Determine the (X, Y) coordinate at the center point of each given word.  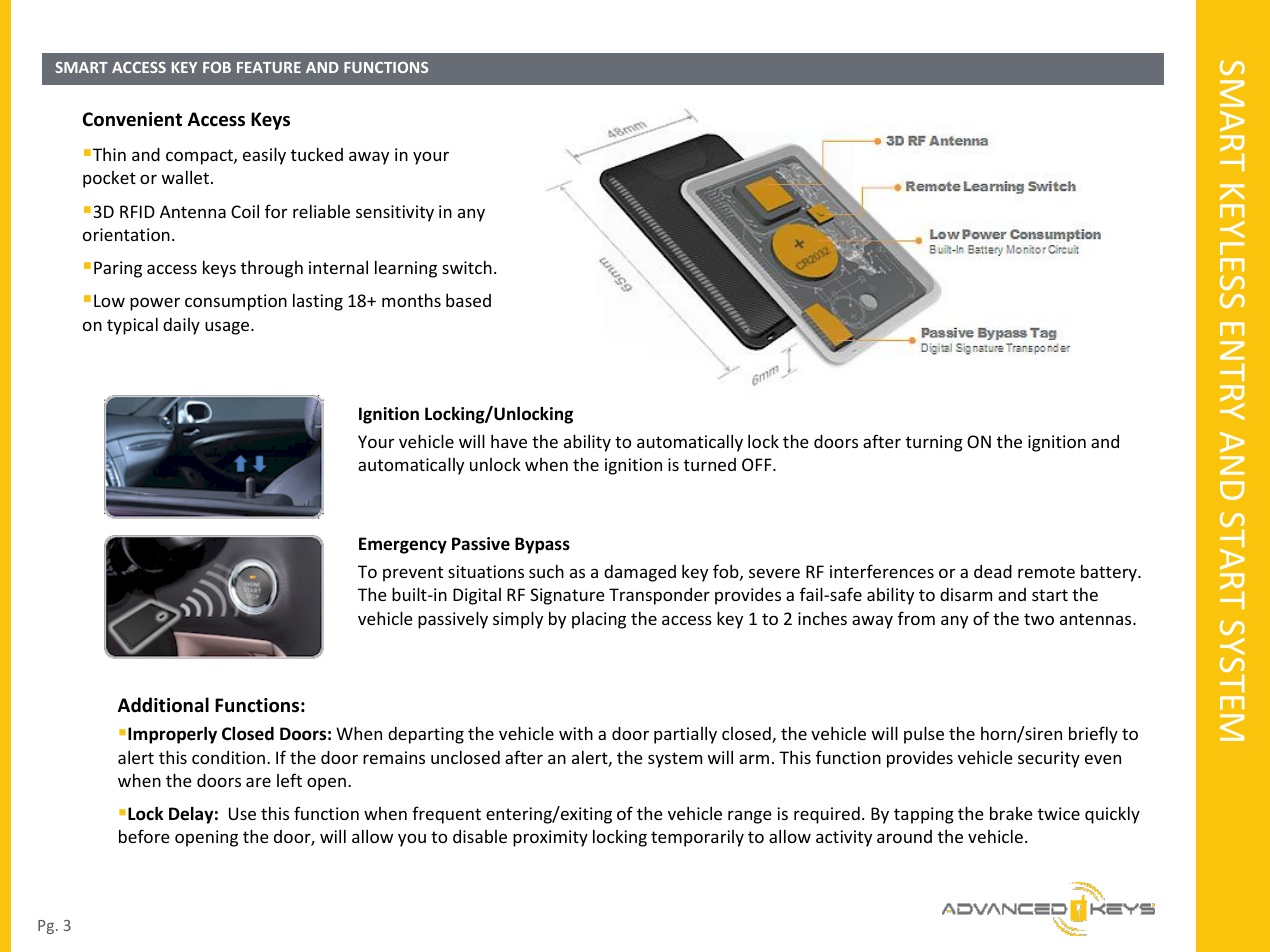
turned (710, 464)
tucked (317, 154)
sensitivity (395, 213)
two (1039, 619)
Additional (163, 705)
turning (934, 443)
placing (599, 620)
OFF (758, 464)
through (272, 269)
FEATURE (269, 67)
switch (467, 267)
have (509, 441)
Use (242, 813)
